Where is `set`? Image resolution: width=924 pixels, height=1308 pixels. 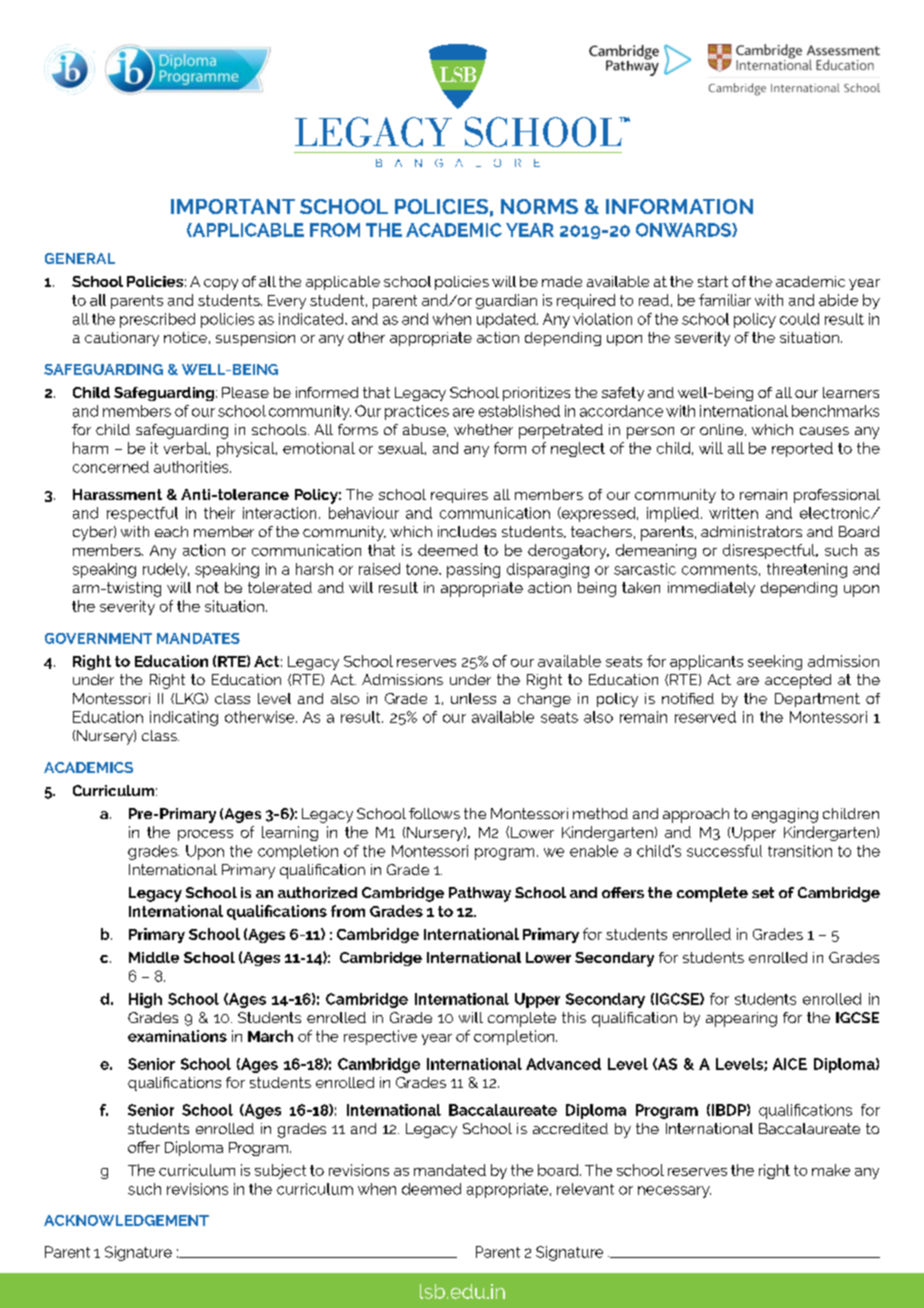
set is located at coordinates (763, 892).
